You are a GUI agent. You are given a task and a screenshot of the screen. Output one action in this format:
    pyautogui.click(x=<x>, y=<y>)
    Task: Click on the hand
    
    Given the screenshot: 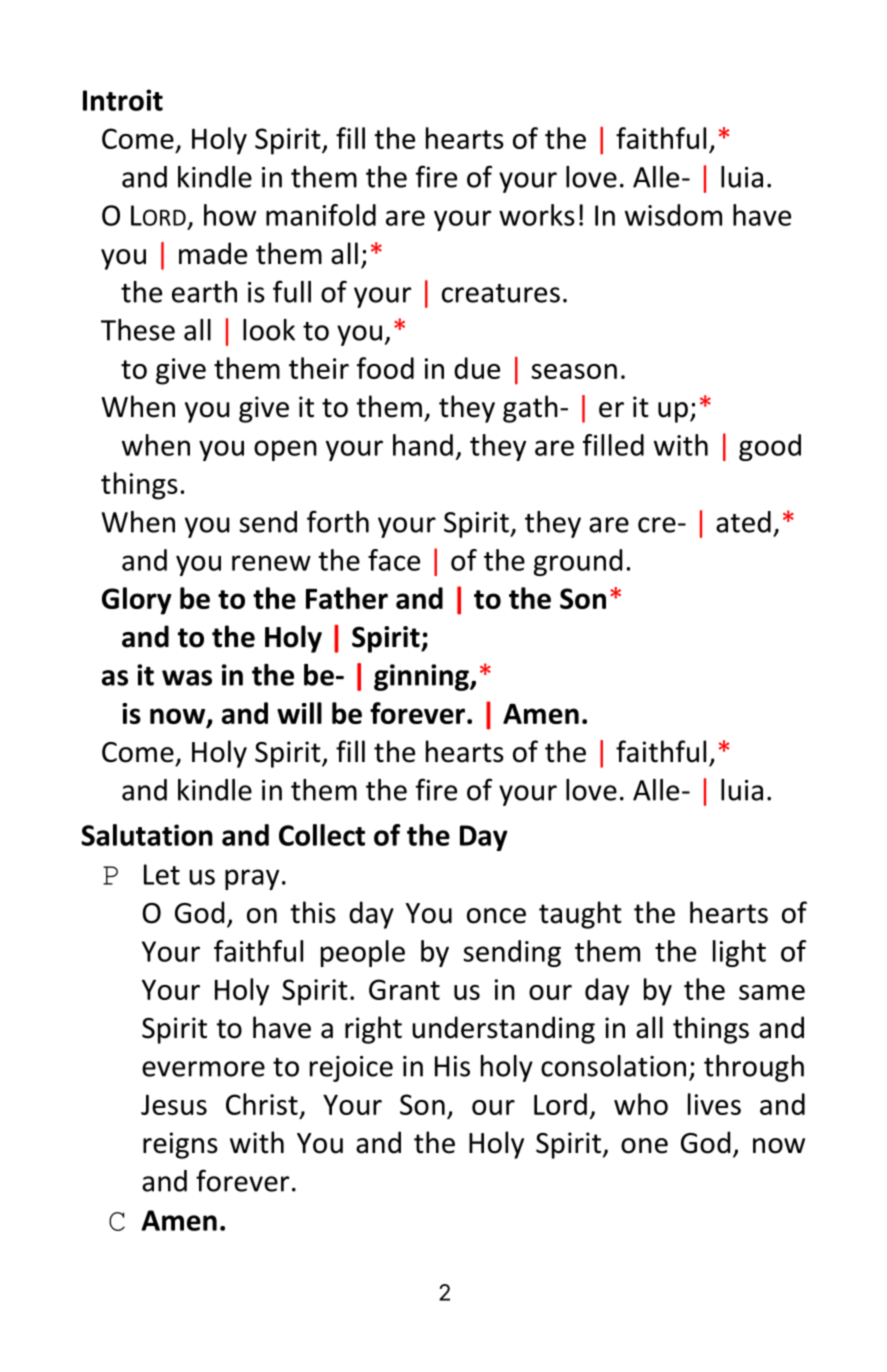 What is the action you would take?
    pyautogui.click(x=423, y=445)
